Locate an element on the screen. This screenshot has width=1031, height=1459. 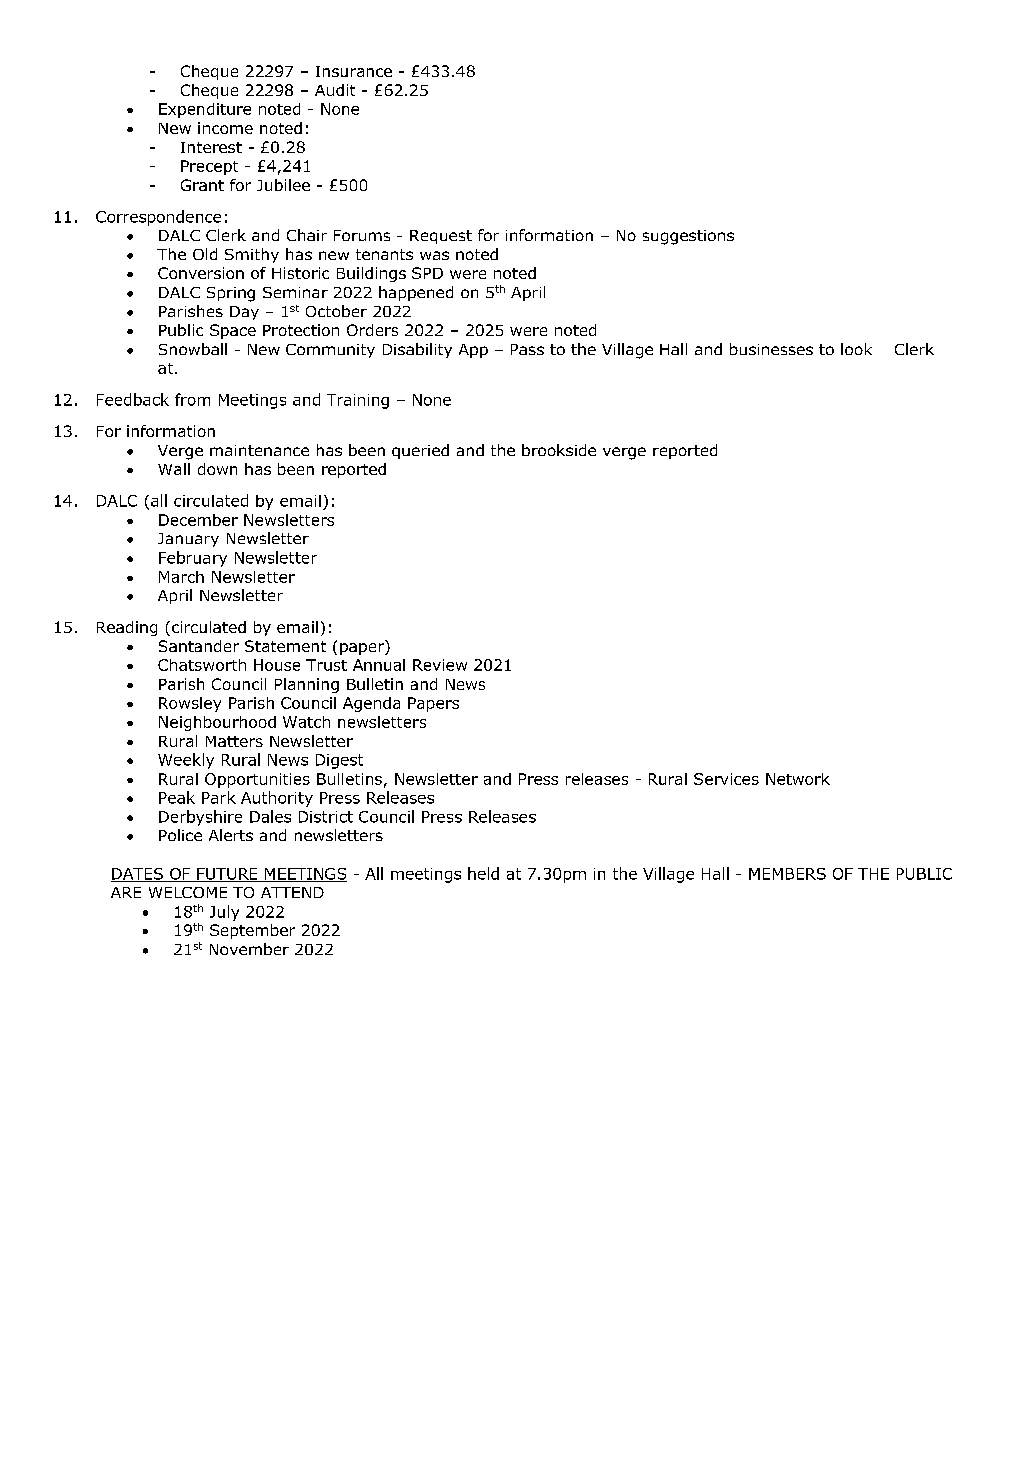
queried is located at coordinates (420, 451).
